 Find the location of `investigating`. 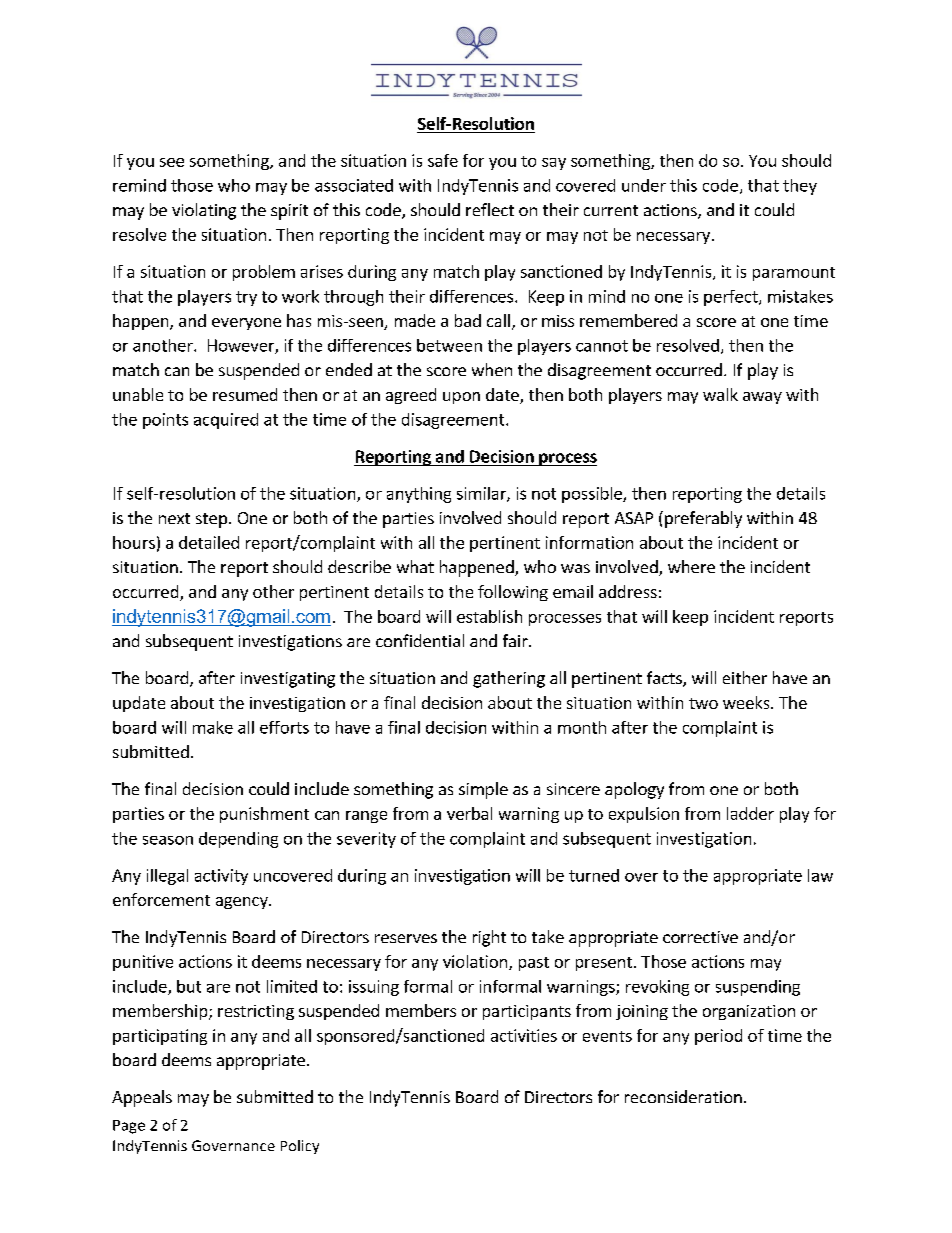

investigating is located at coordinates (288, 680).
